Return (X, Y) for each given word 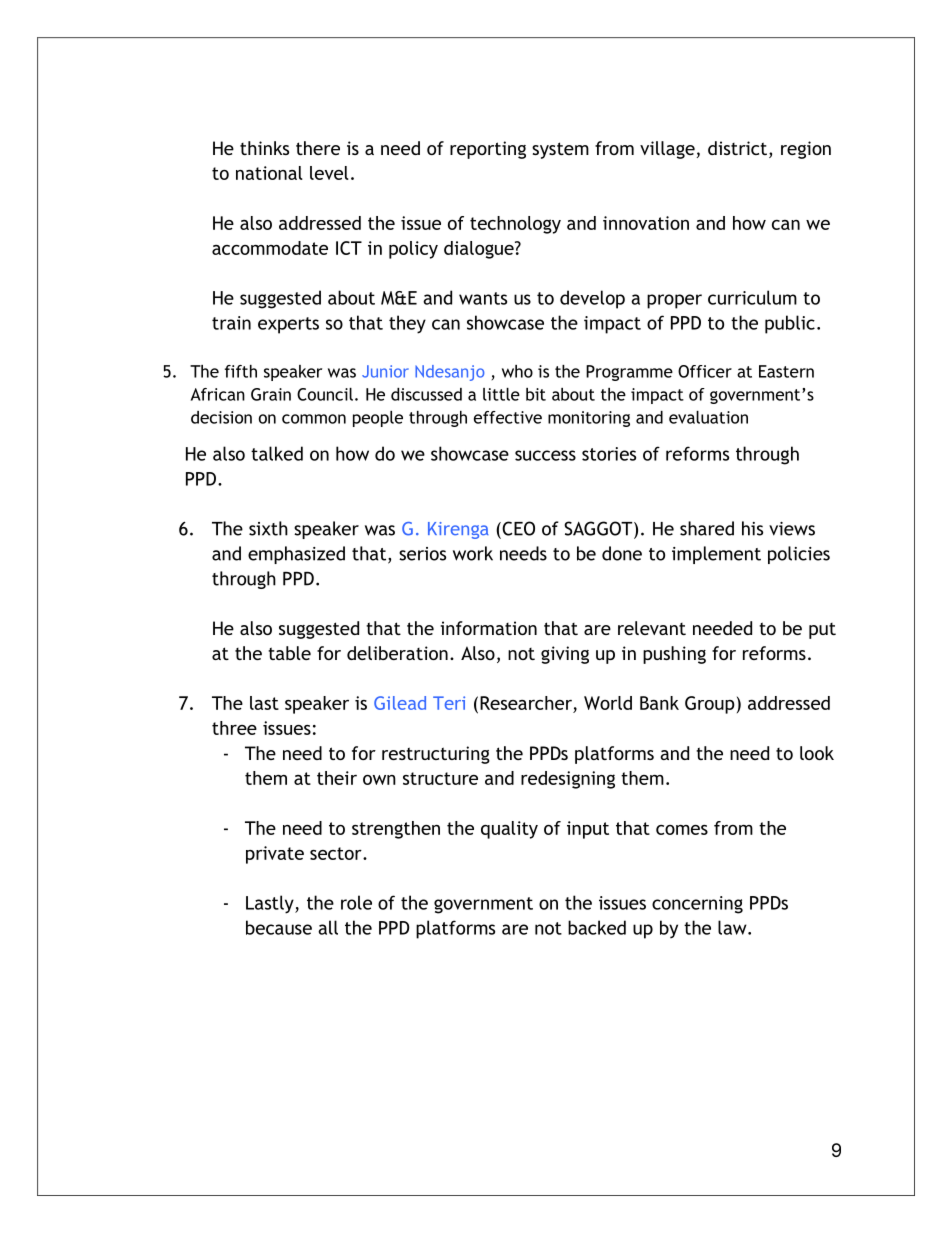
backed (597, 927)
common (314, 419)
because (279, 927)
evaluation (708, 417)
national (269, 173)
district (737, 148)
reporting (488, 150)
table (289, 653)
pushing (674, 655)
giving (565, 655)
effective (508, 417)
